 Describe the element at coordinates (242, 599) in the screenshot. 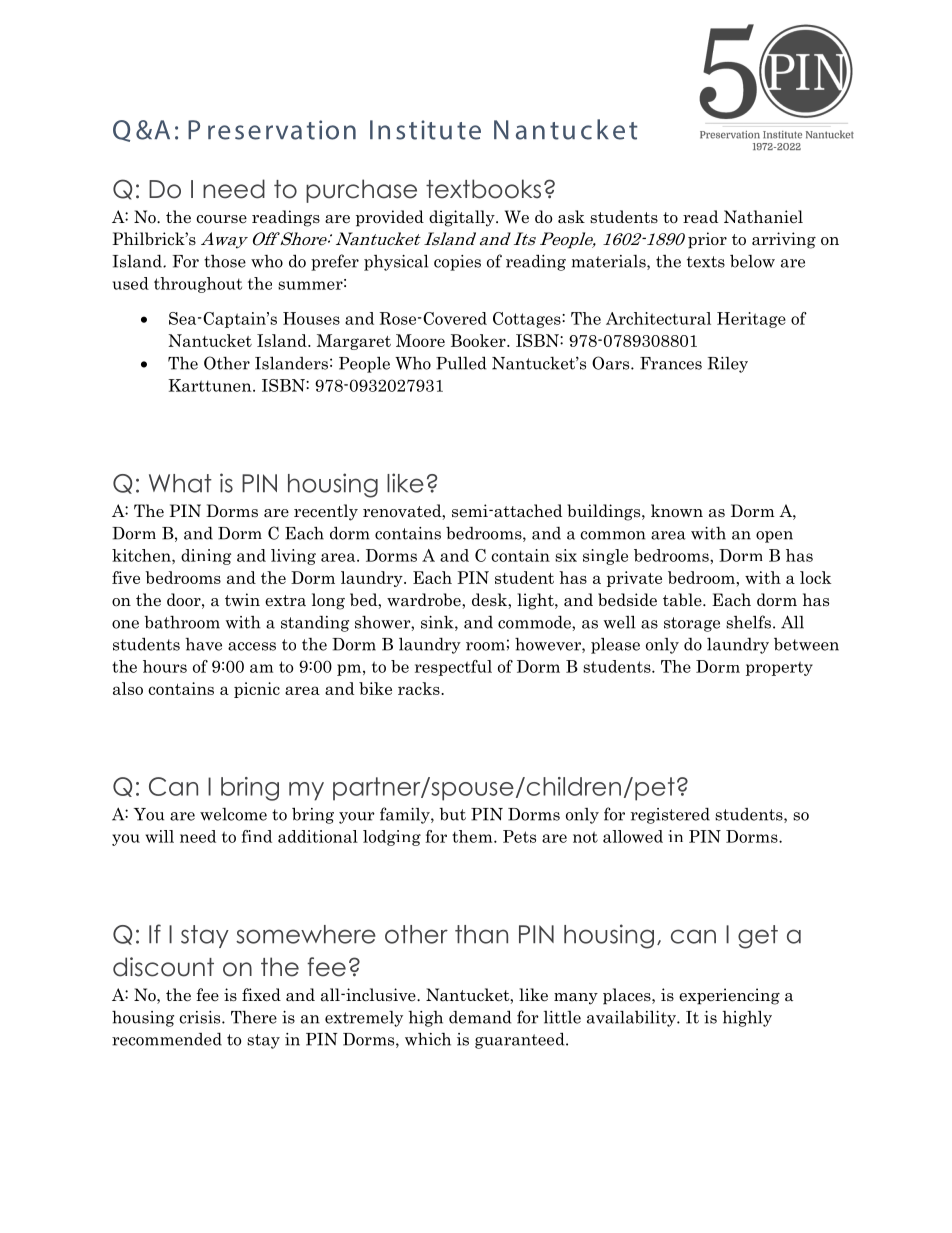

I see `twin` at that location.
